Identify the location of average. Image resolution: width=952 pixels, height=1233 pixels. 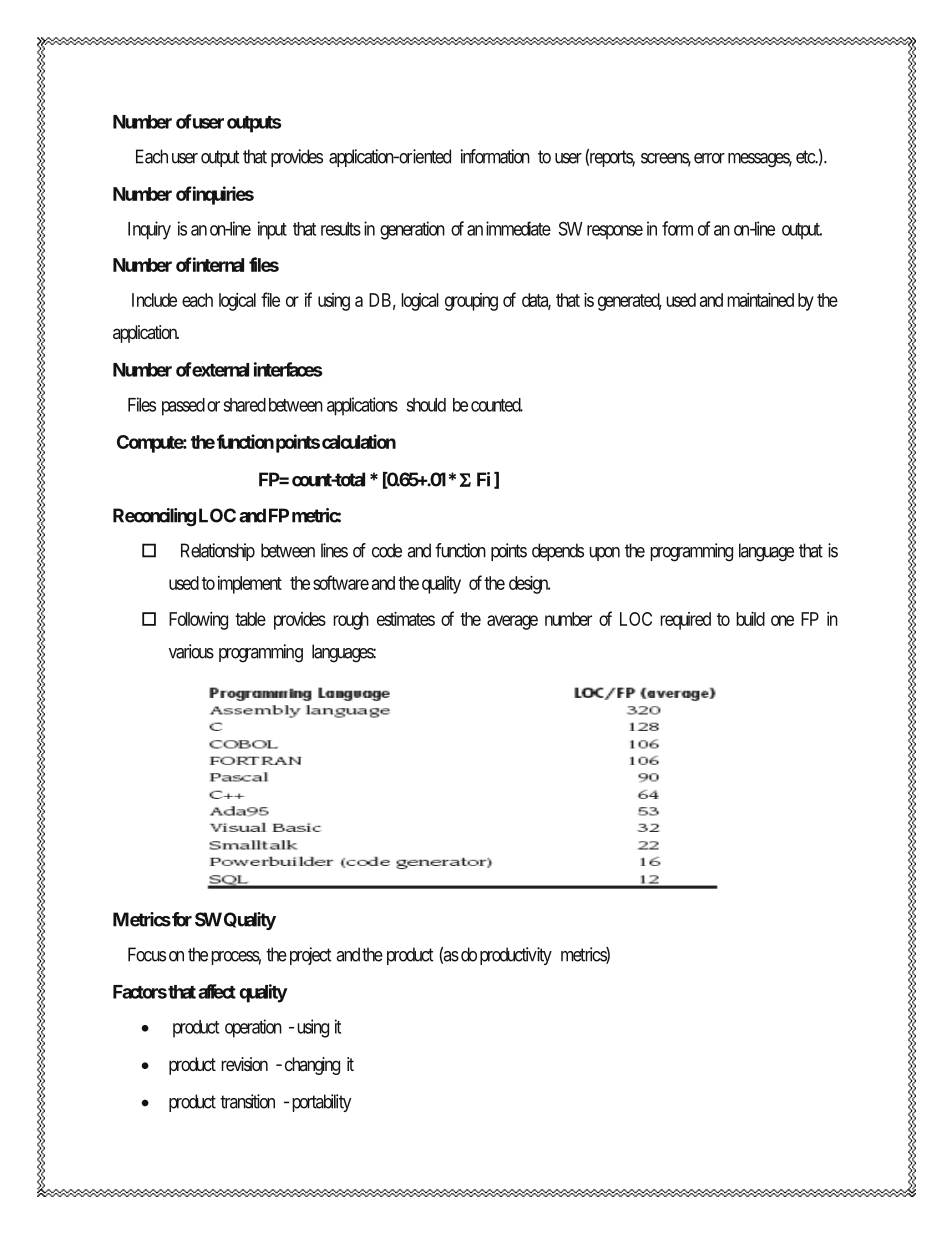
(512, 622).
